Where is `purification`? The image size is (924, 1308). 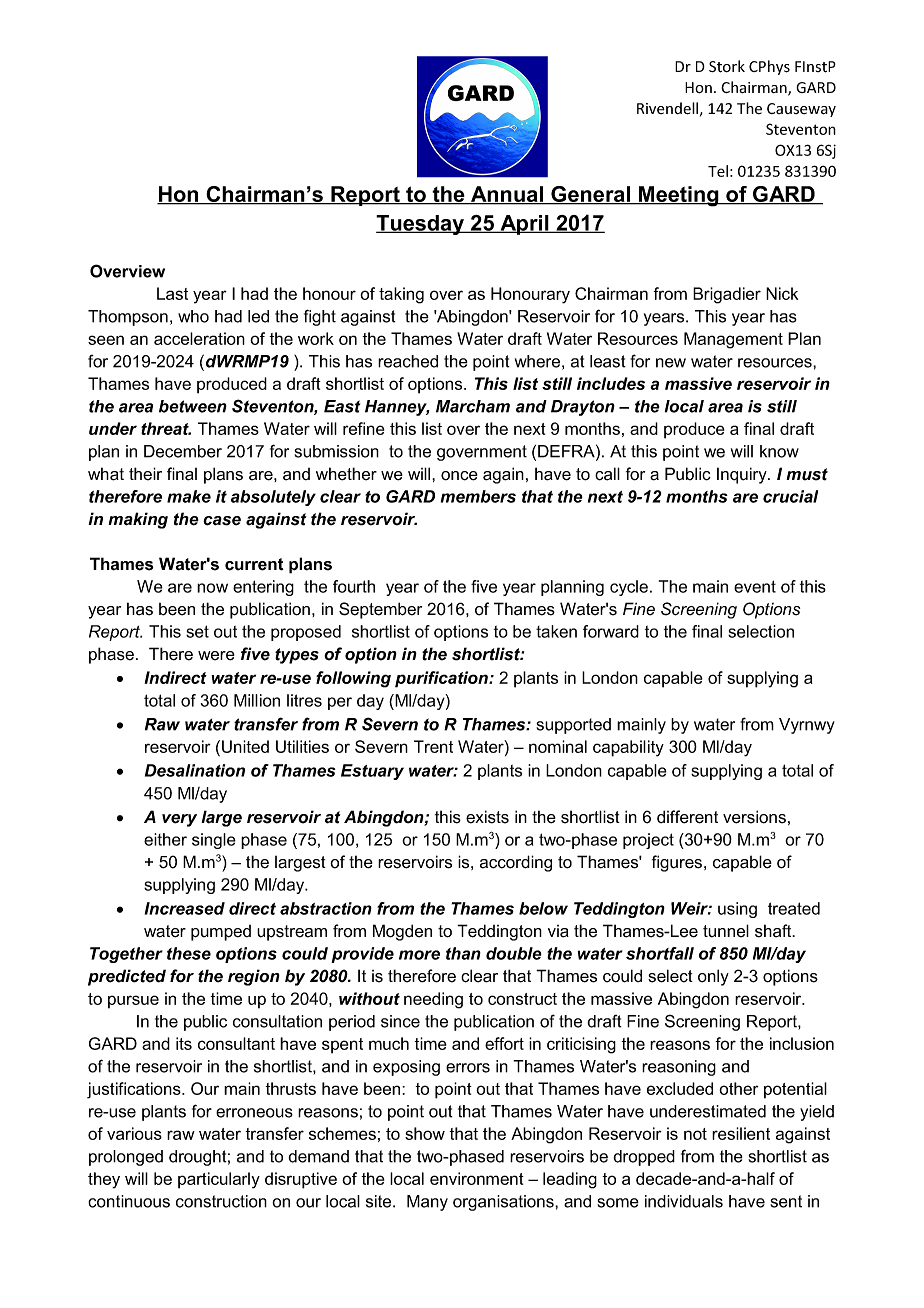 purification is located at coordinates (442, 679).
